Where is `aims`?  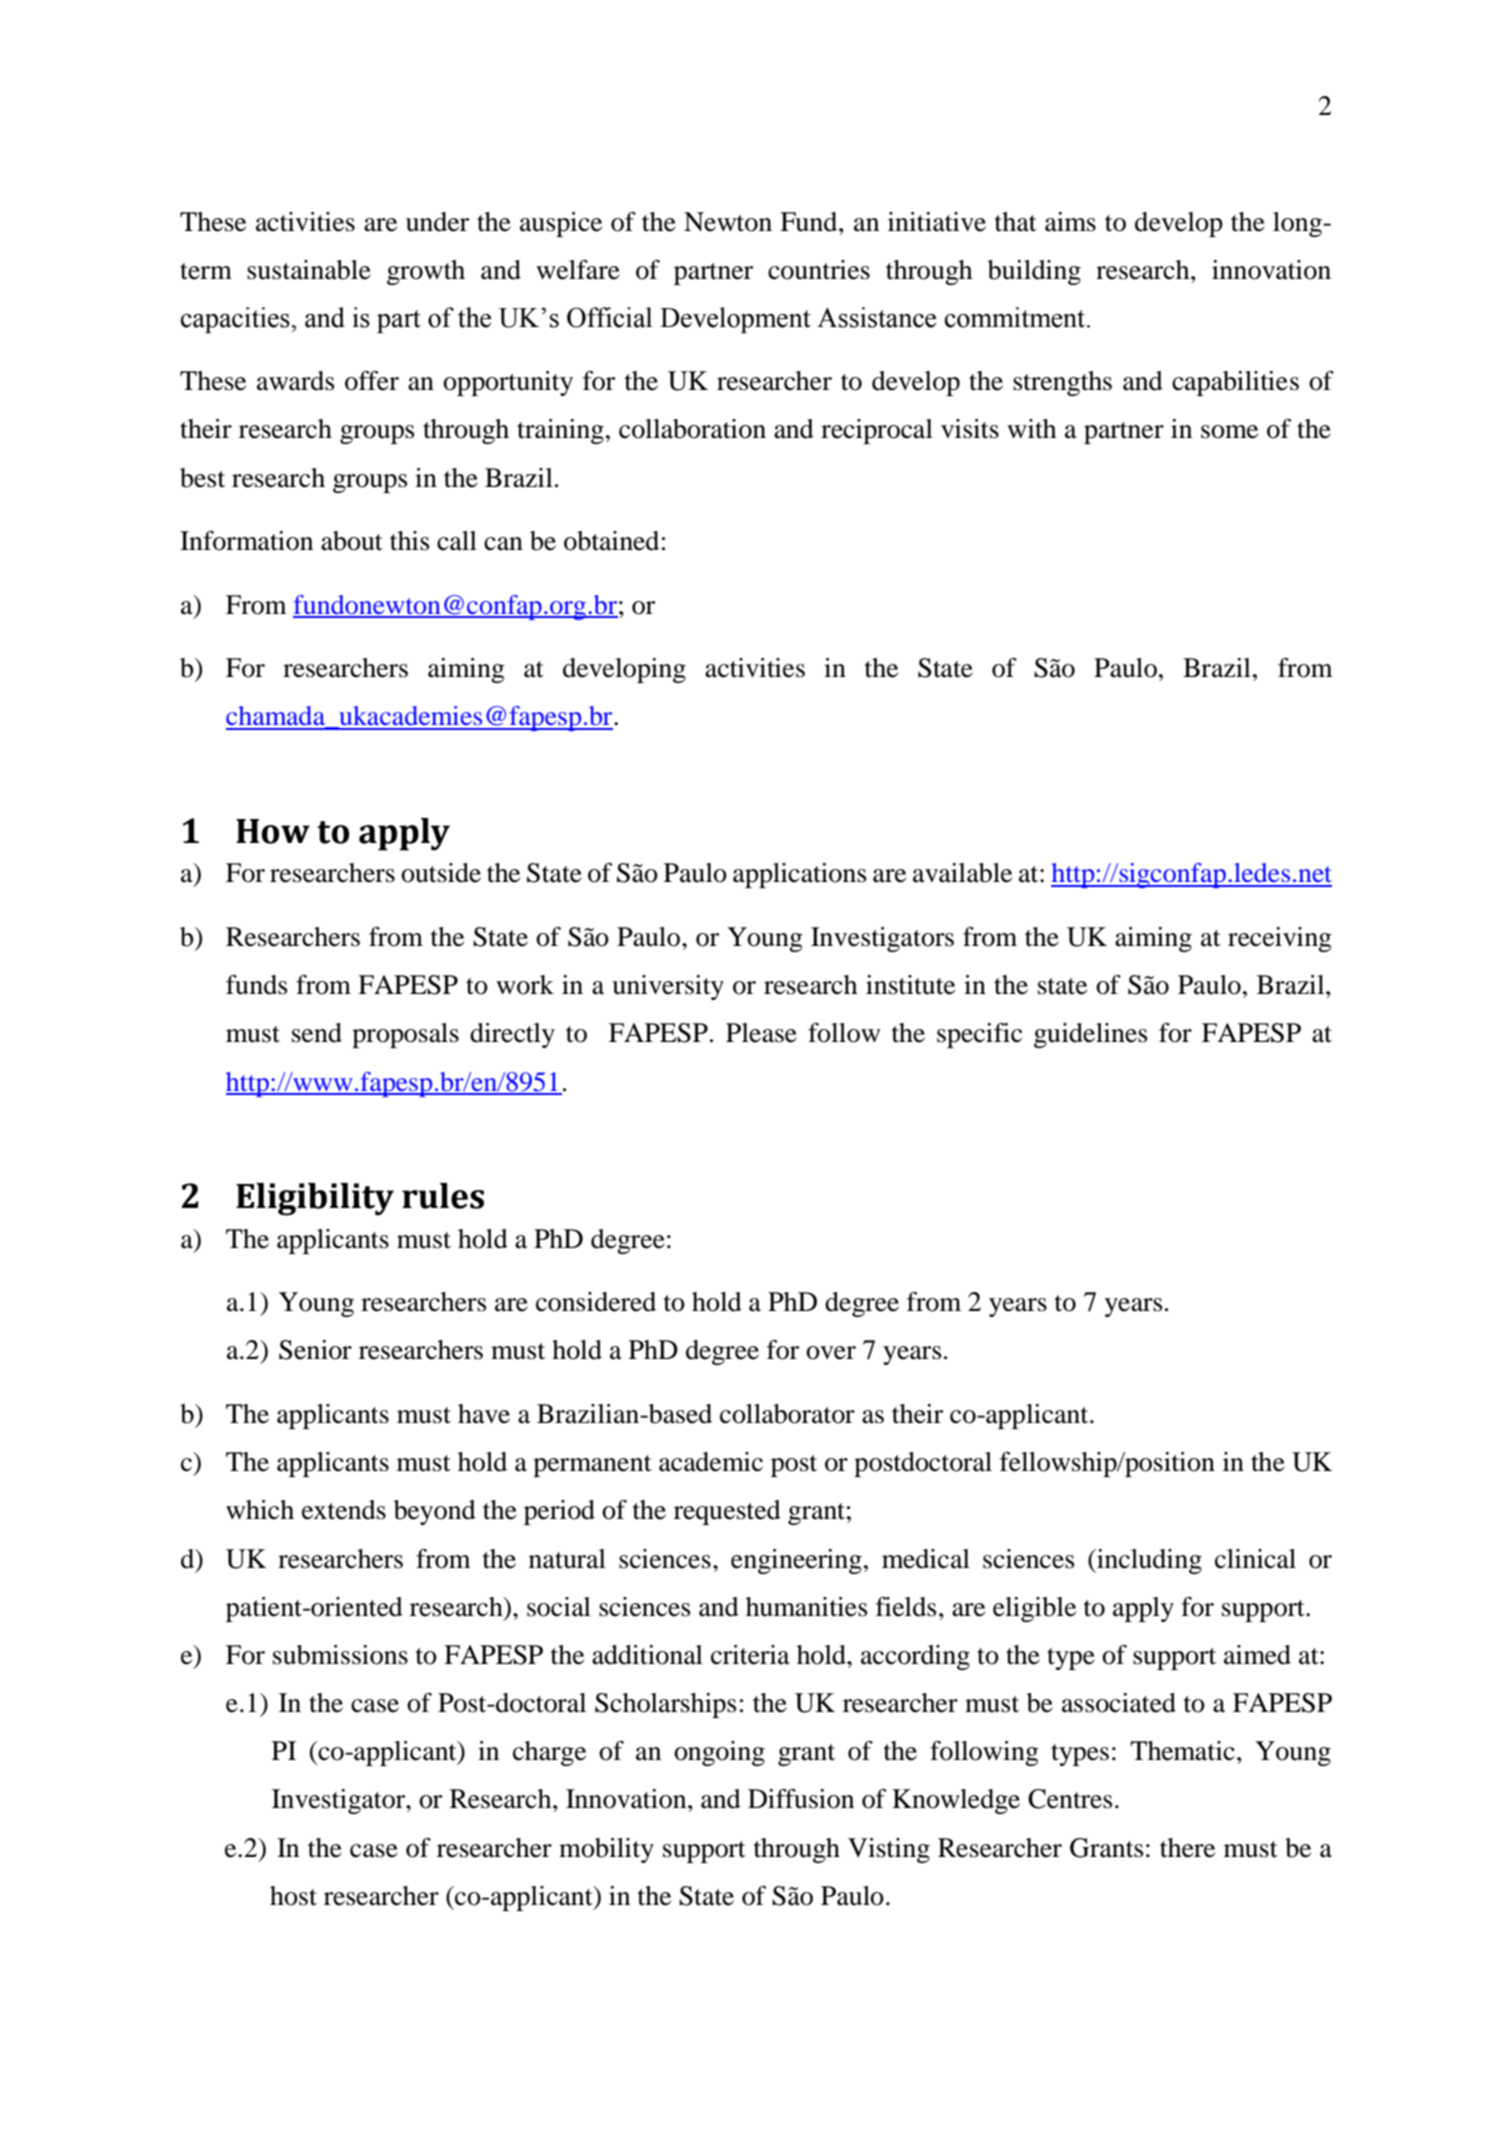 aims is located at coordinates (1070, 222).
